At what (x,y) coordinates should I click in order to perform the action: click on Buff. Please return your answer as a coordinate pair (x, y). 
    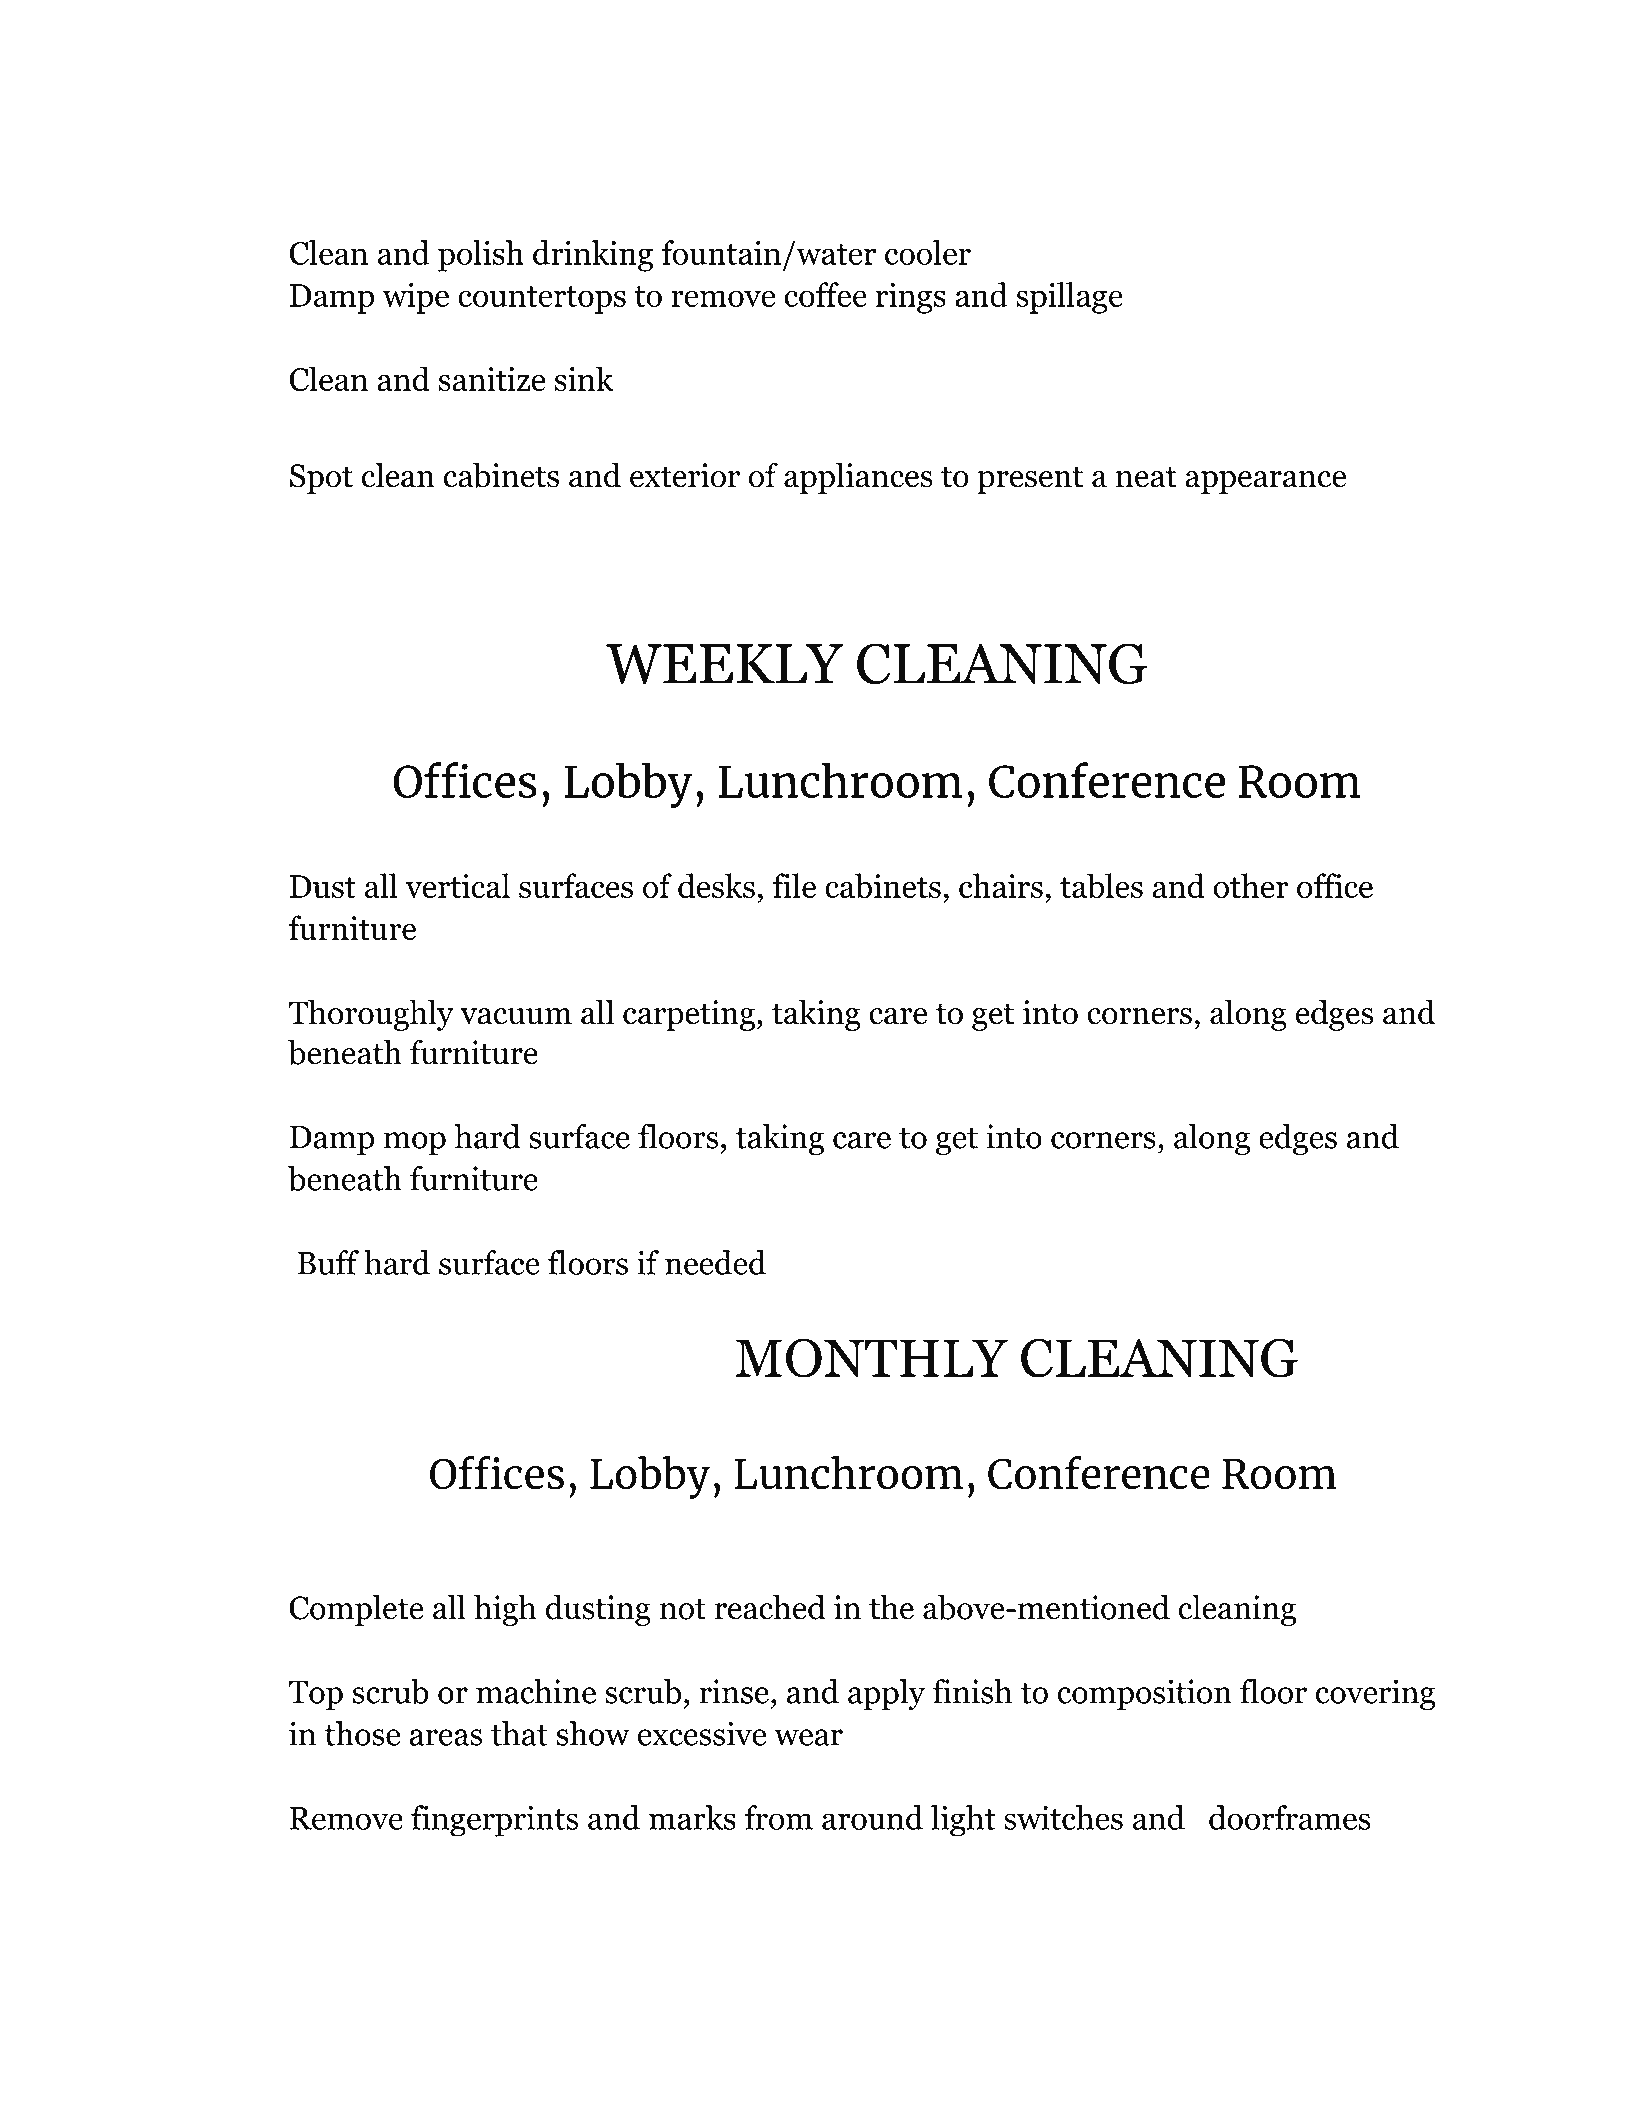
    Looking at the image, I should click on (328, 1262).
